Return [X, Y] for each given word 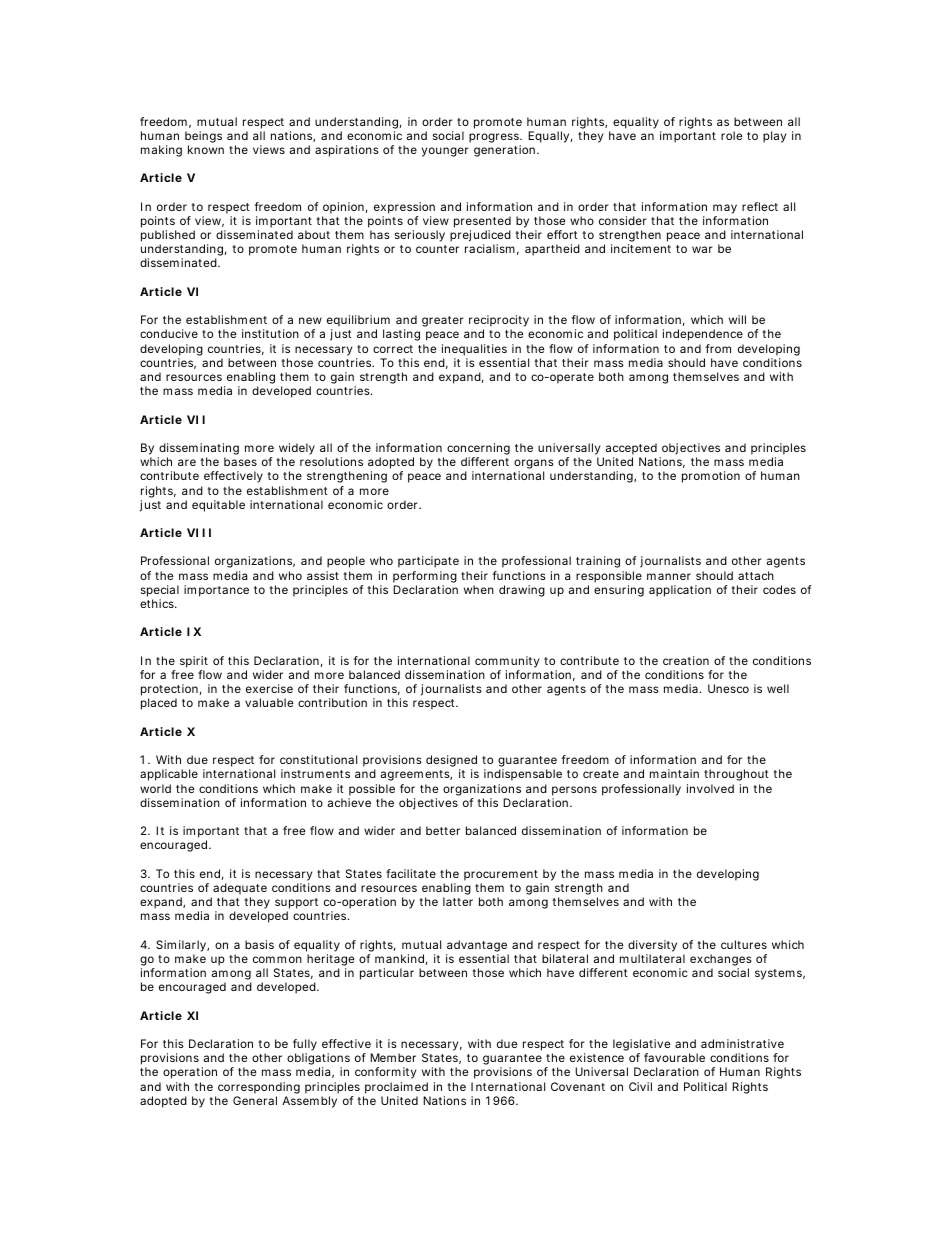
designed [451, 762]
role [731, 135]
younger [445, 152]
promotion [711, 477]
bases [240, 461]
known [206, 149]
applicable [169, 775]
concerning [478, 450]
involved [710, 788]
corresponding [259, 1088]
